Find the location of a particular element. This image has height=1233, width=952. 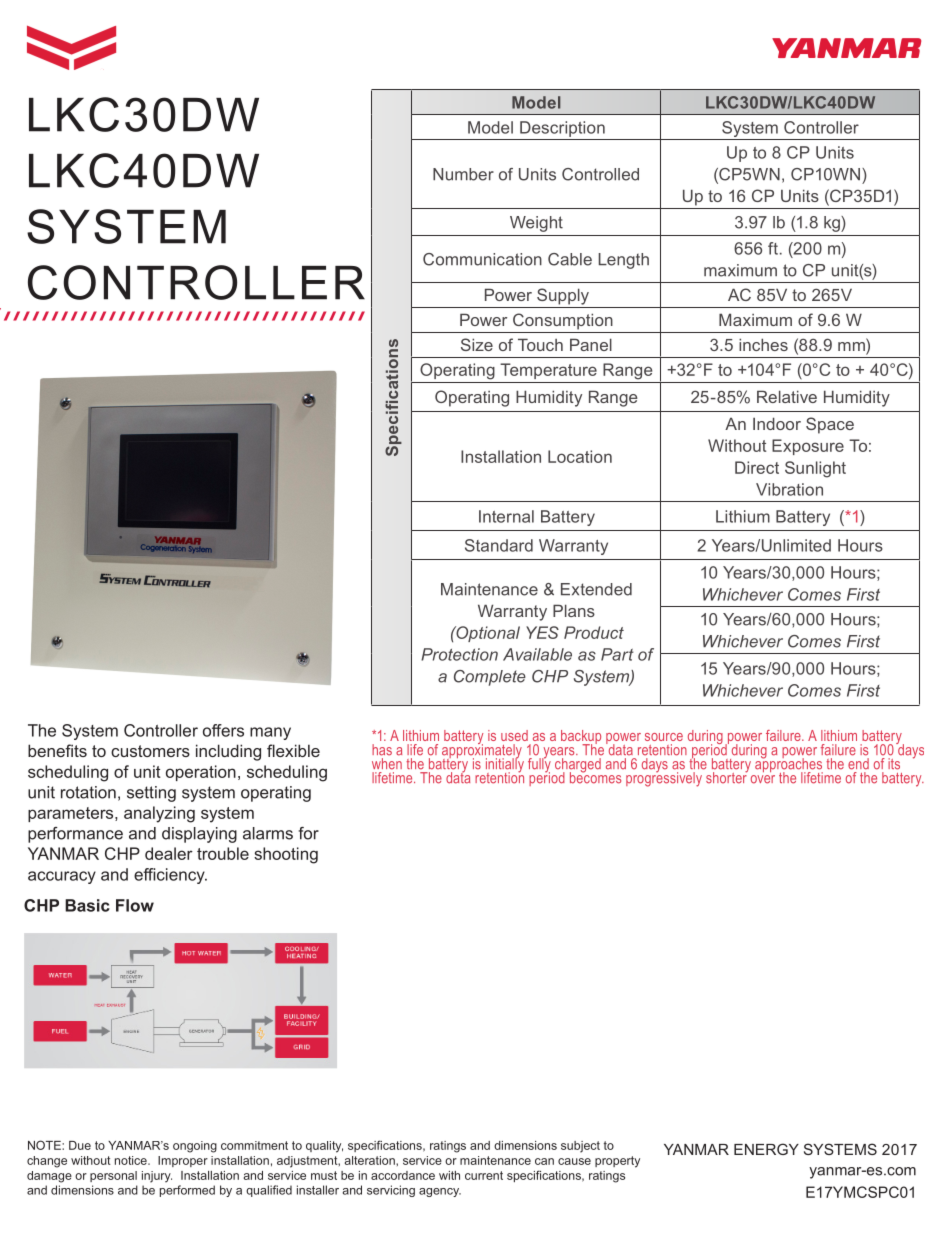

Direct is located at coordinates (757, 467).
